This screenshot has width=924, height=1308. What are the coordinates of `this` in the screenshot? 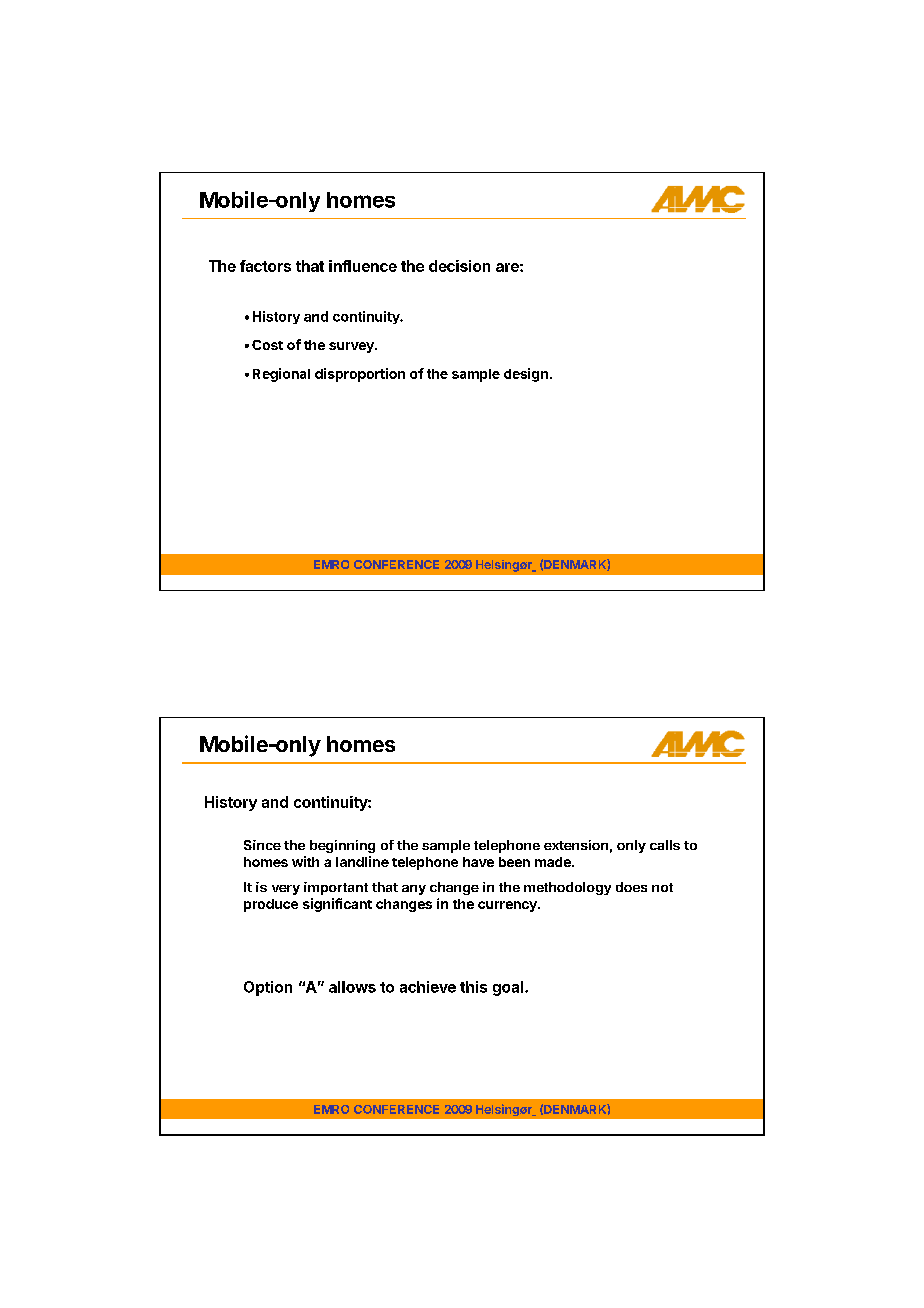 It's located at (473, 987).
